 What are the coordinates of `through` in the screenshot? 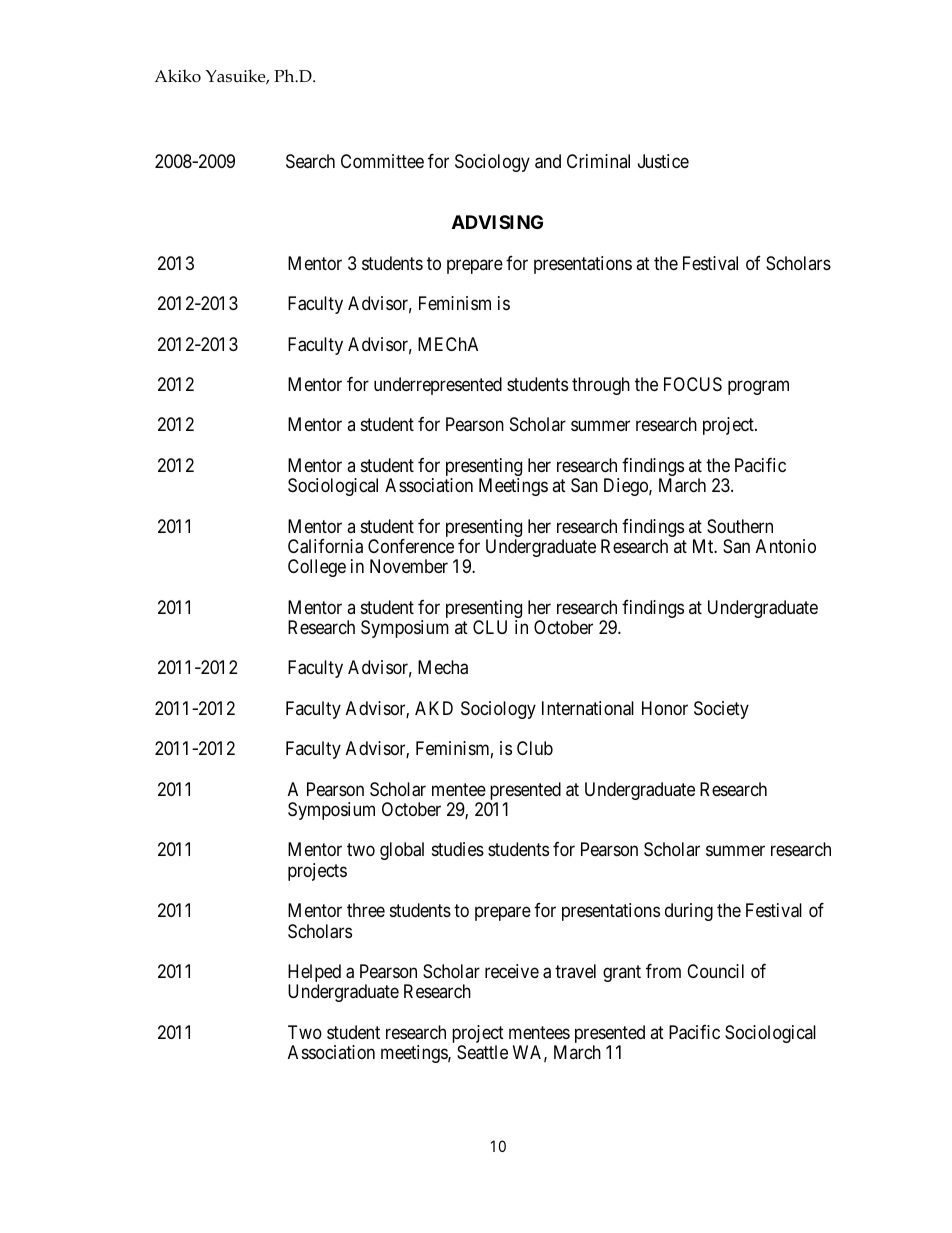 It's located at (601, 386).
